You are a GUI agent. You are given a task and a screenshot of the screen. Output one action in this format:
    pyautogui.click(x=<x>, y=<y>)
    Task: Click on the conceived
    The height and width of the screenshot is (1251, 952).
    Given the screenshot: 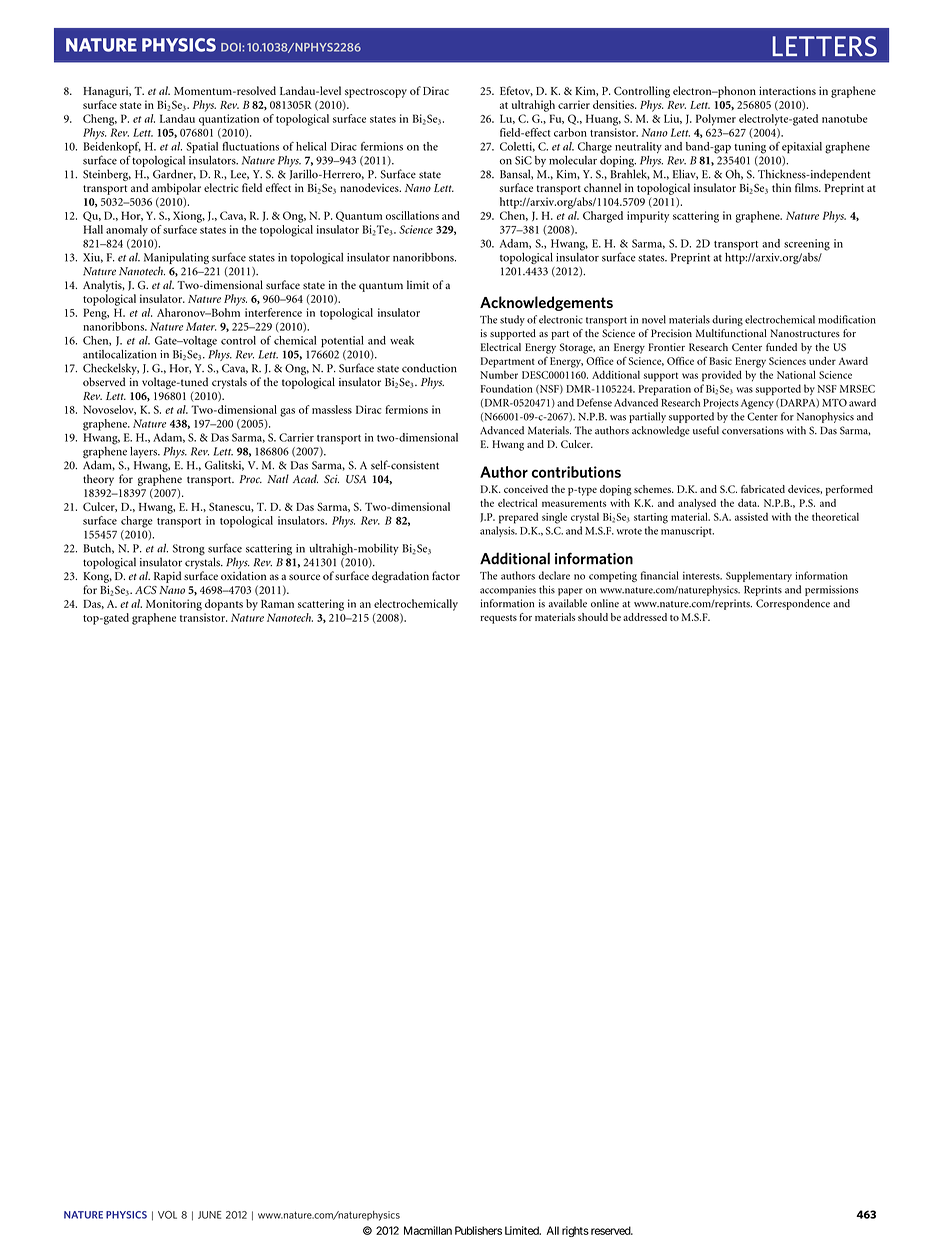 What is the action you would take?
    pyautogui.click(x=526, y=489)
